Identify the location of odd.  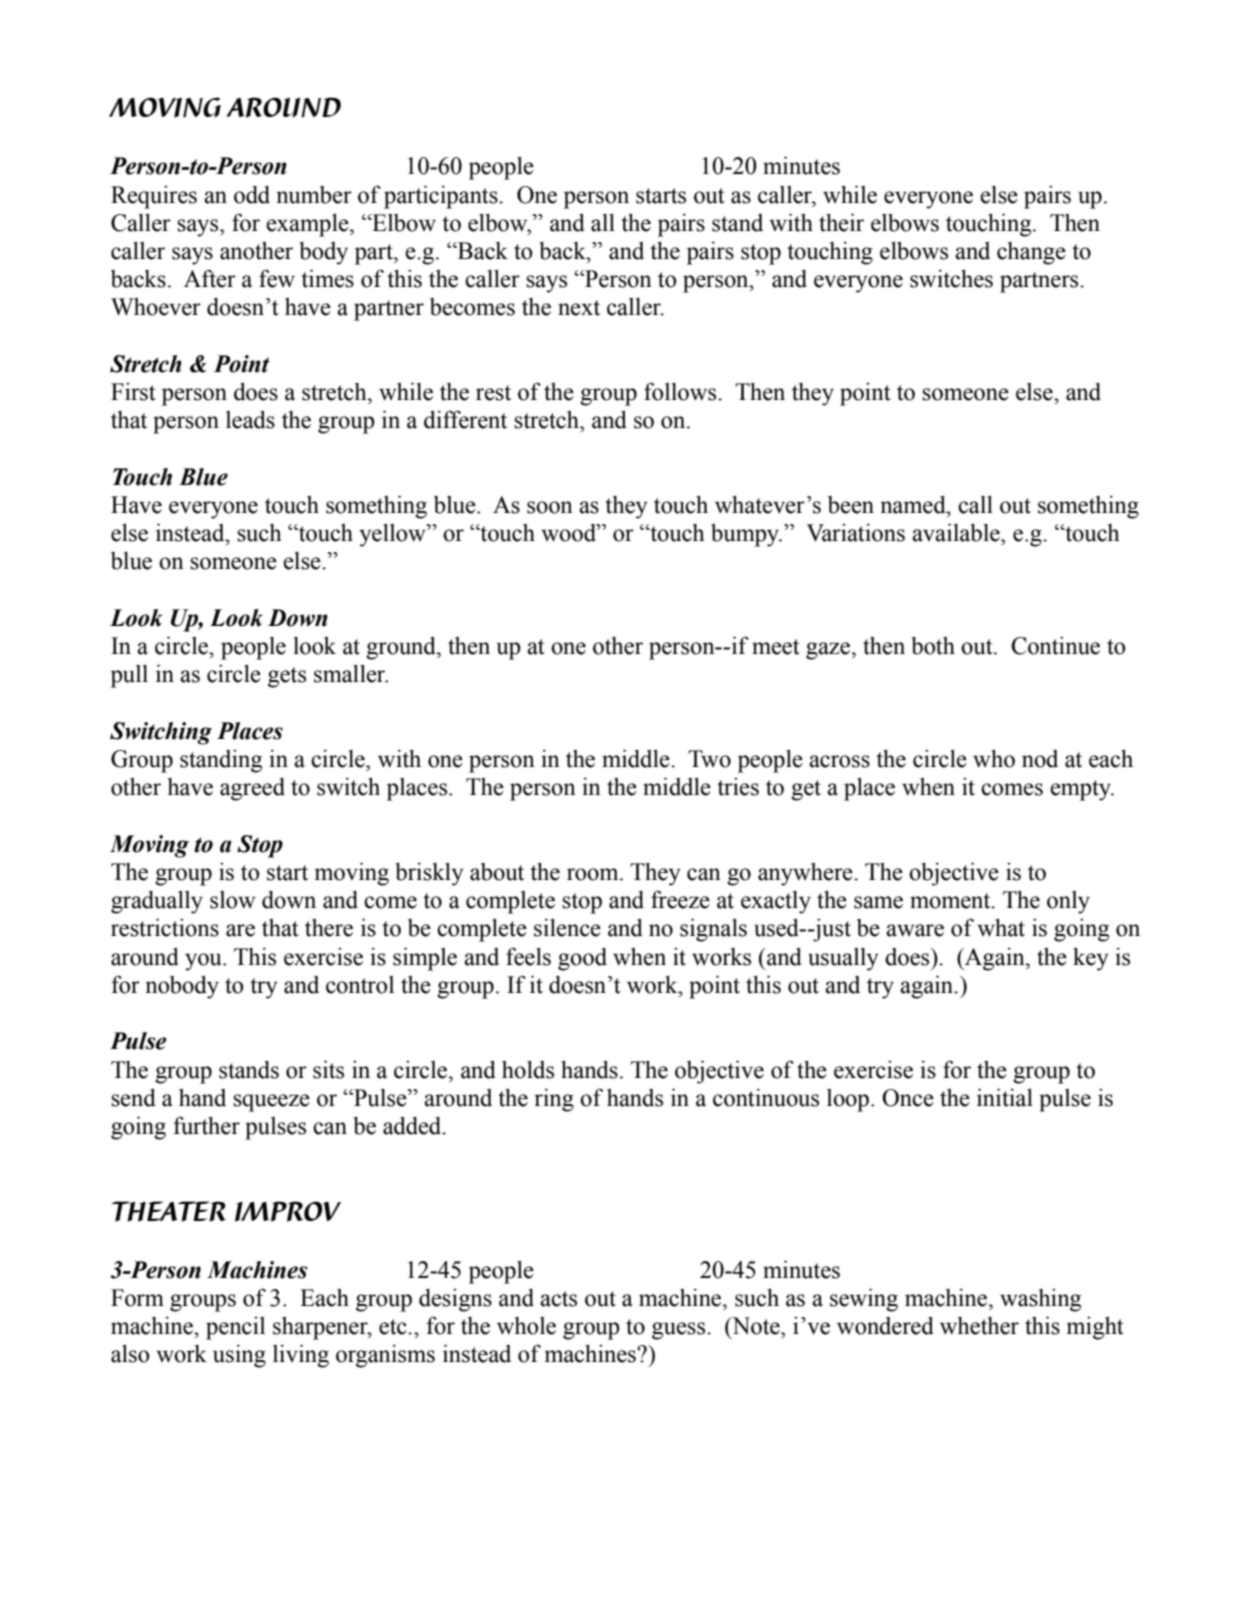
(252, 195).
